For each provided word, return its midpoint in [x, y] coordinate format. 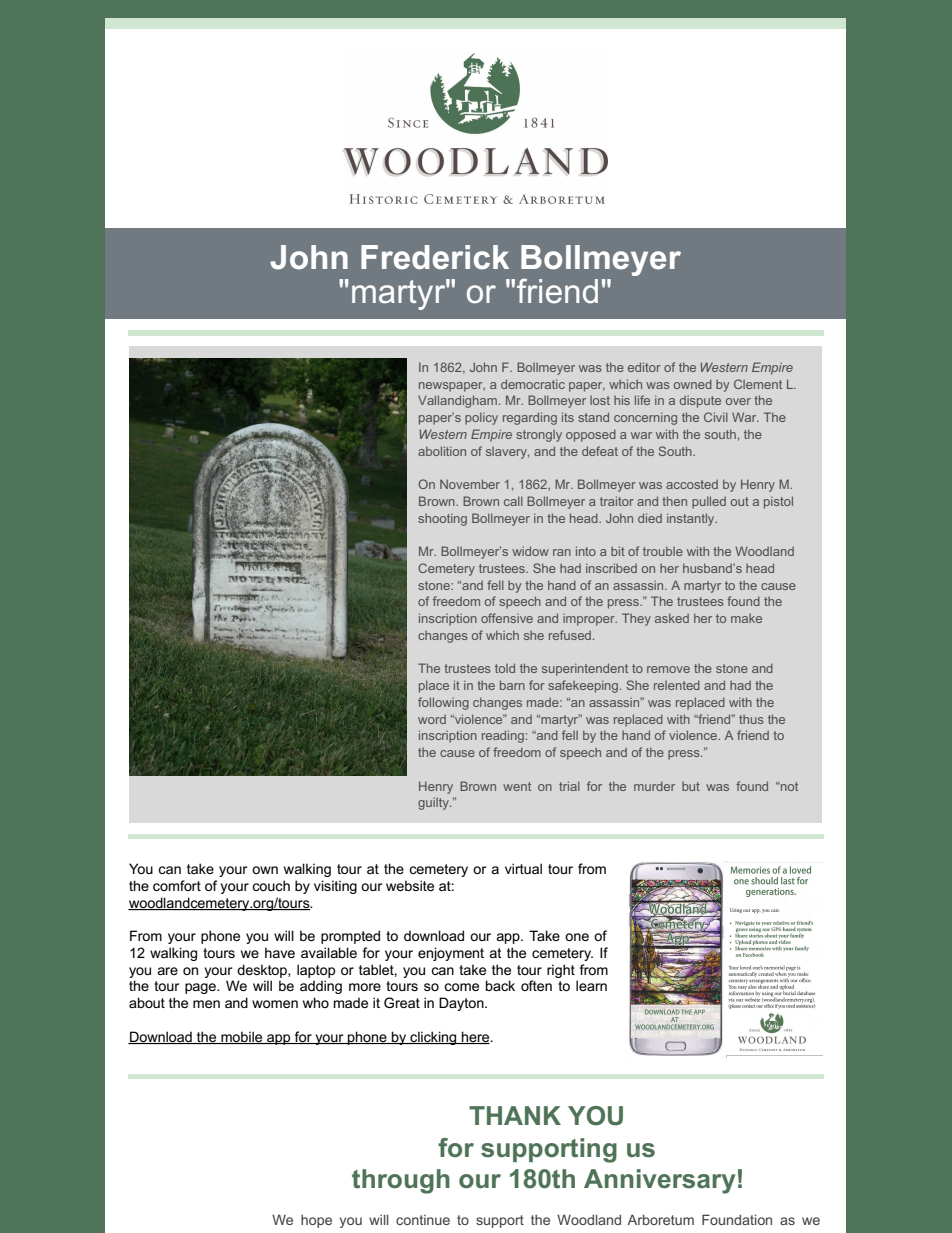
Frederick [435, 257]
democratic [533, 384]
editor [644, 367]
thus [751, 719]
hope [316, 1221]
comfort [177, 885]
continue [423, 1220]
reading [503, 736]
